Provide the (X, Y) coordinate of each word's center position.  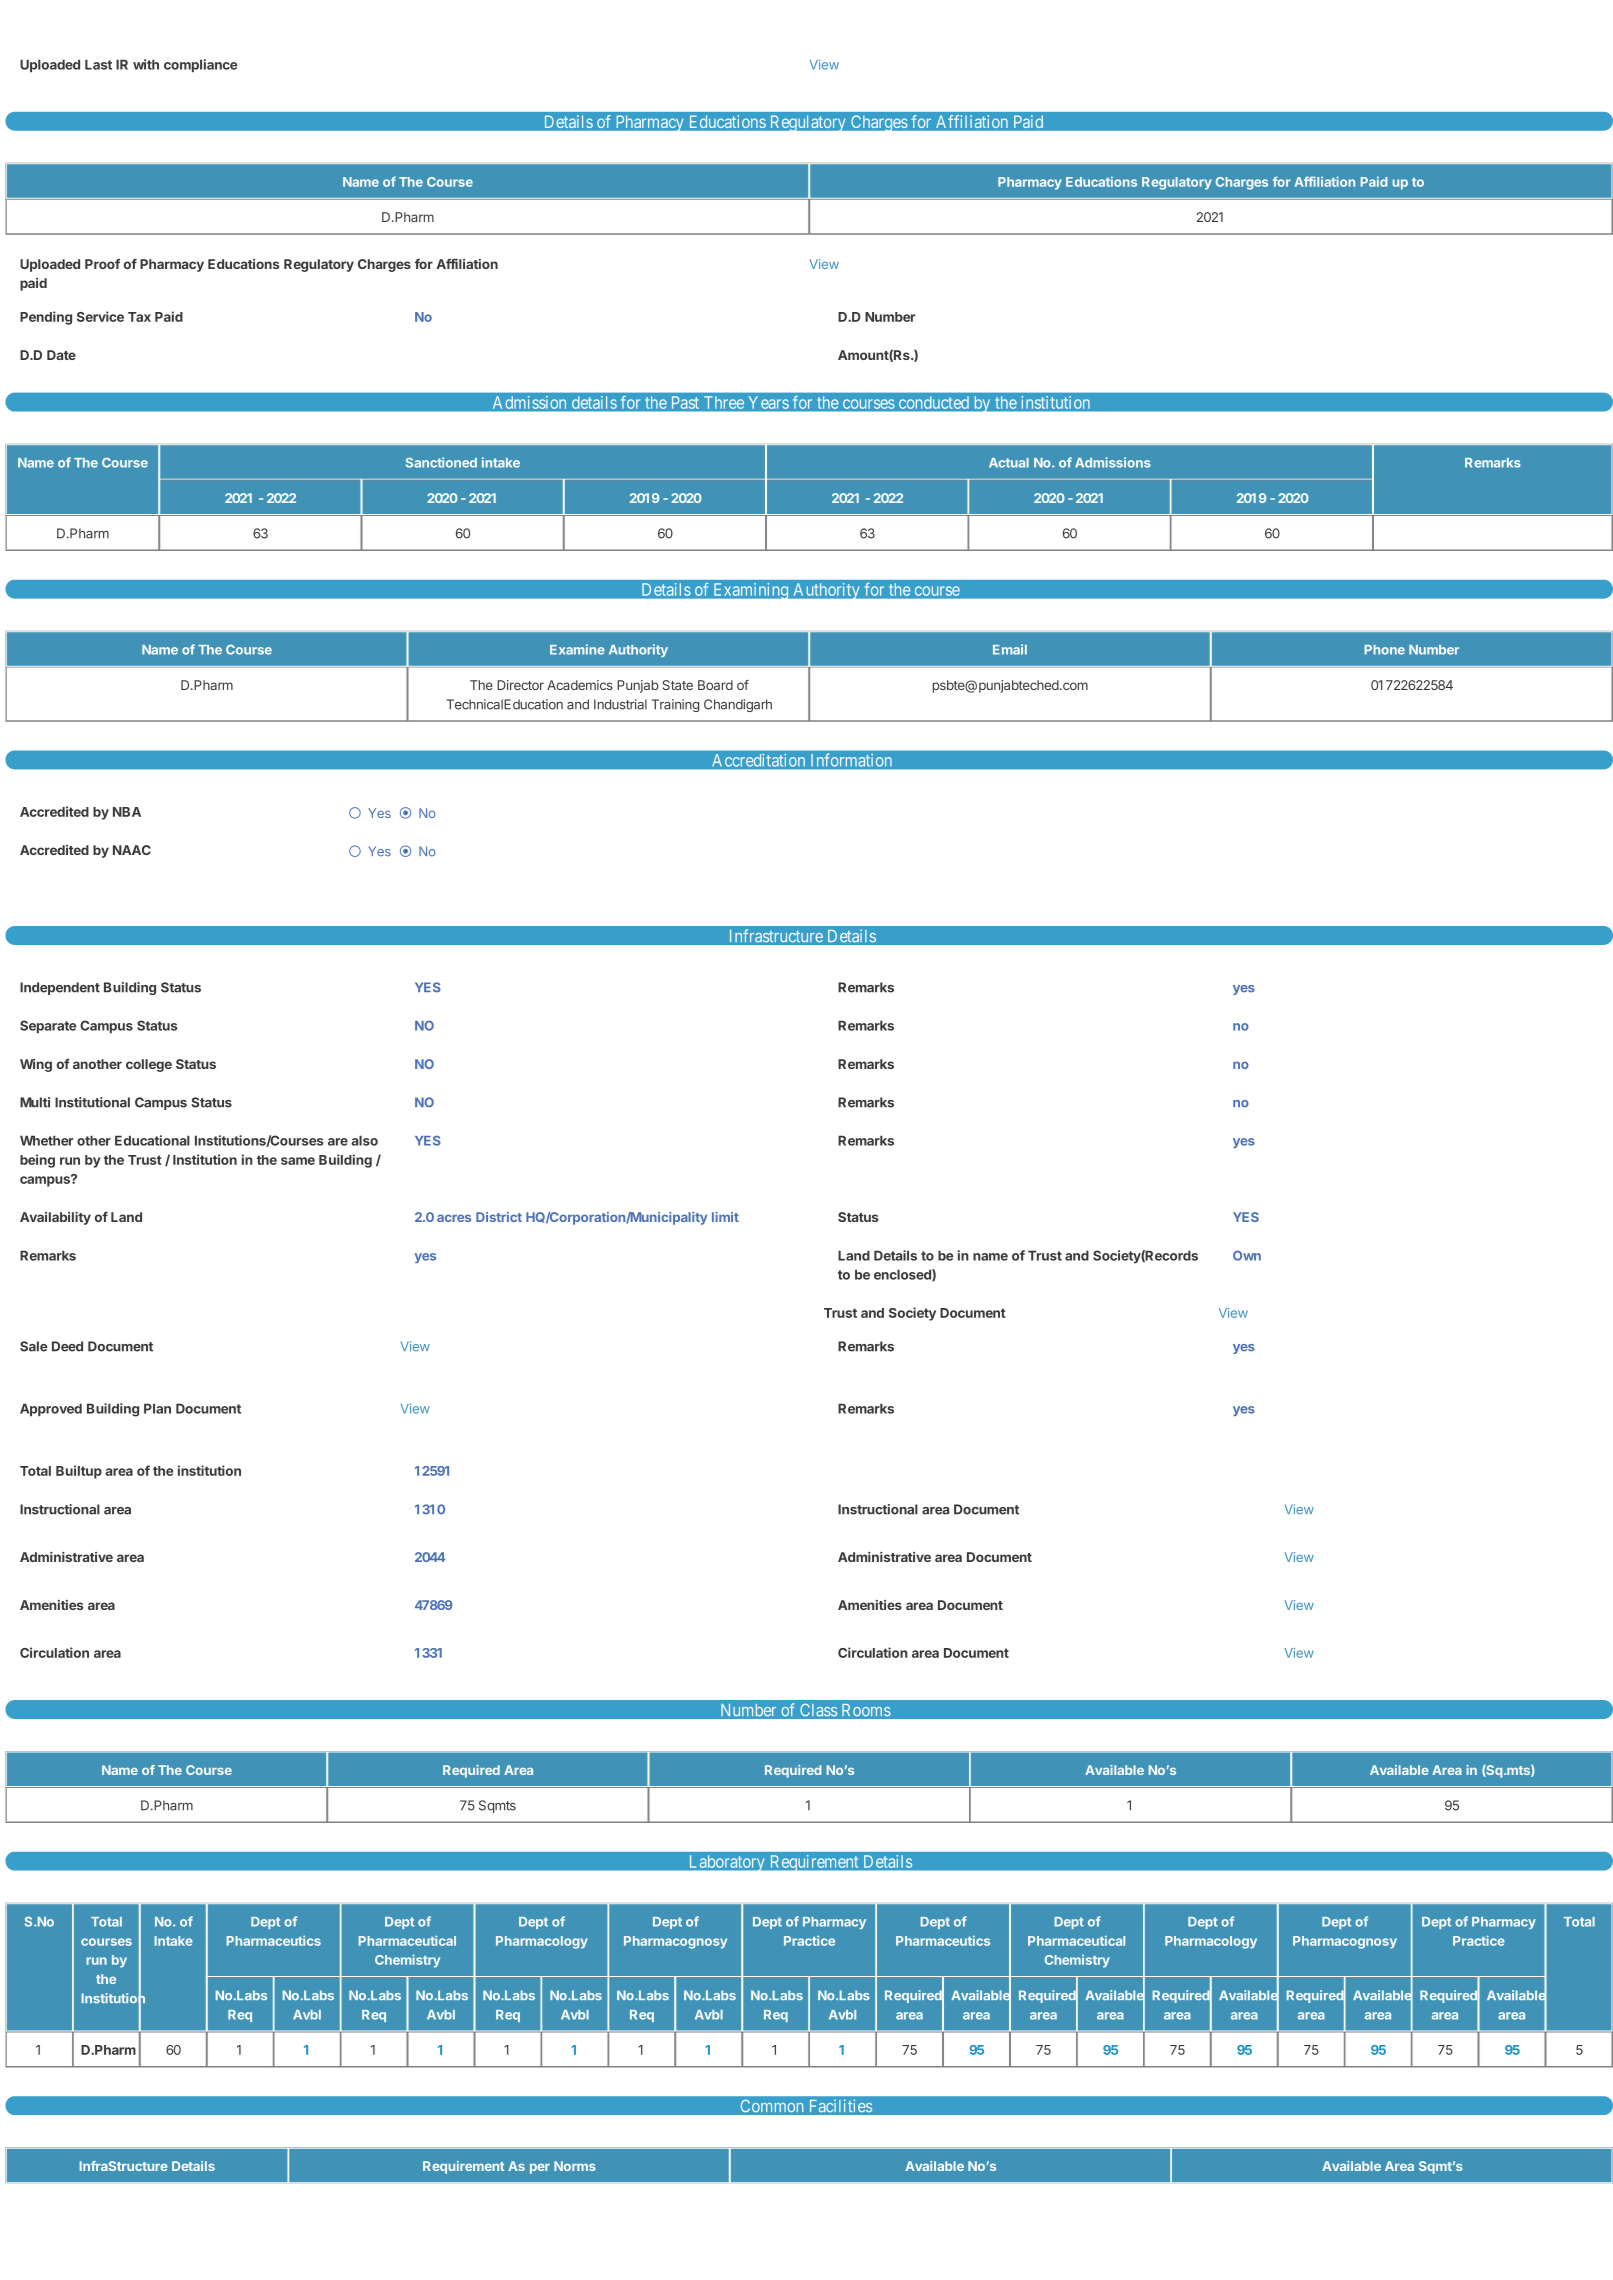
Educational (152, 1140)
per (540, 2169)
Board (715, 685)
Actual (1009, 463)
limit (725, 1217)
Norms (575, 2166)
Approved (51, 1409)
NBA (127, 812)
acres (454, 1218)
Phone (1385, 650)
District (499, 1217)
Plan (157, 1408)
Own (1247, 1256)
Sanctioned (441, 462)
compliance (200, 65)
